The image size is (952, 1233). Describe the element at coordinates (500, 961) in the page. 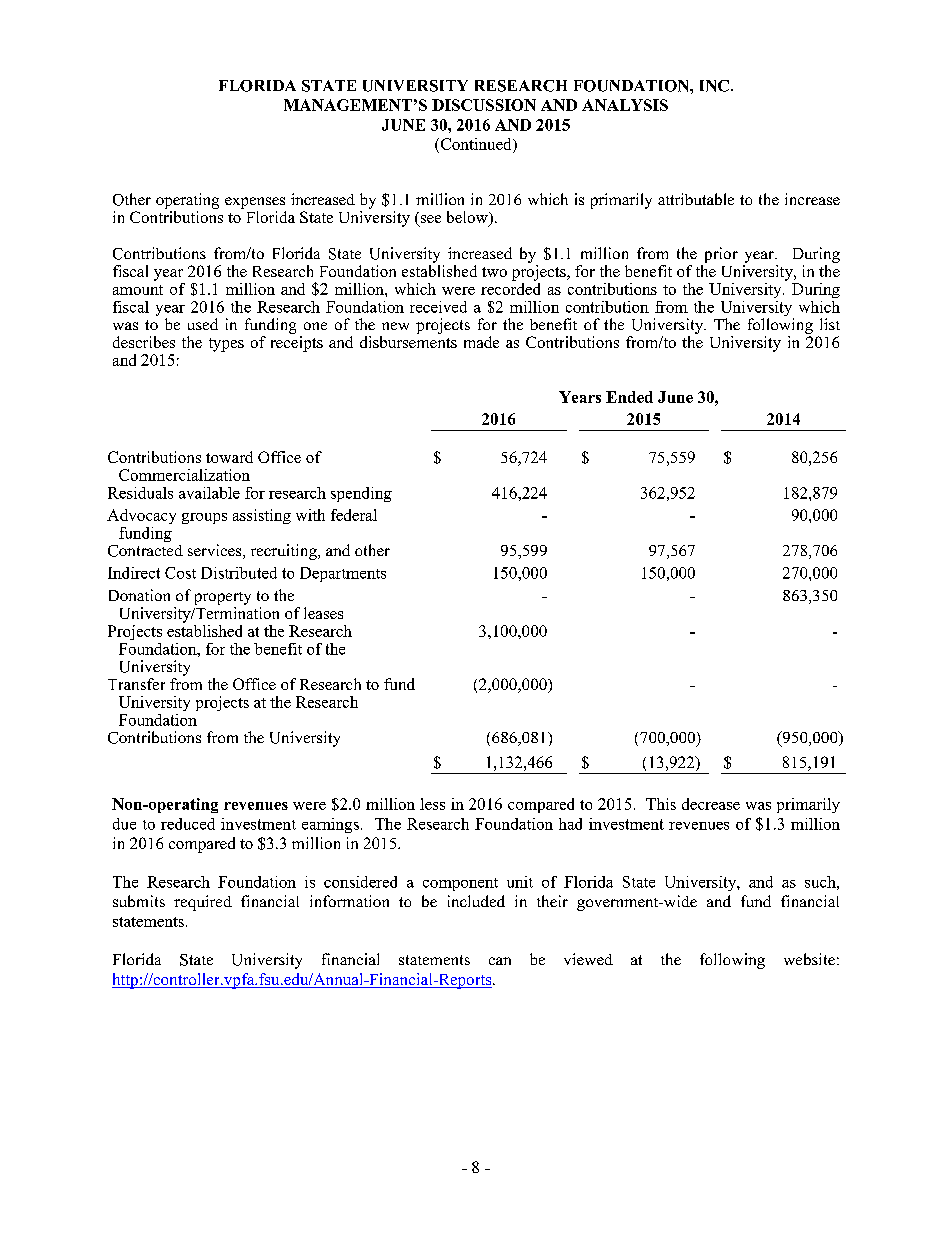

I see `can` at that location.
